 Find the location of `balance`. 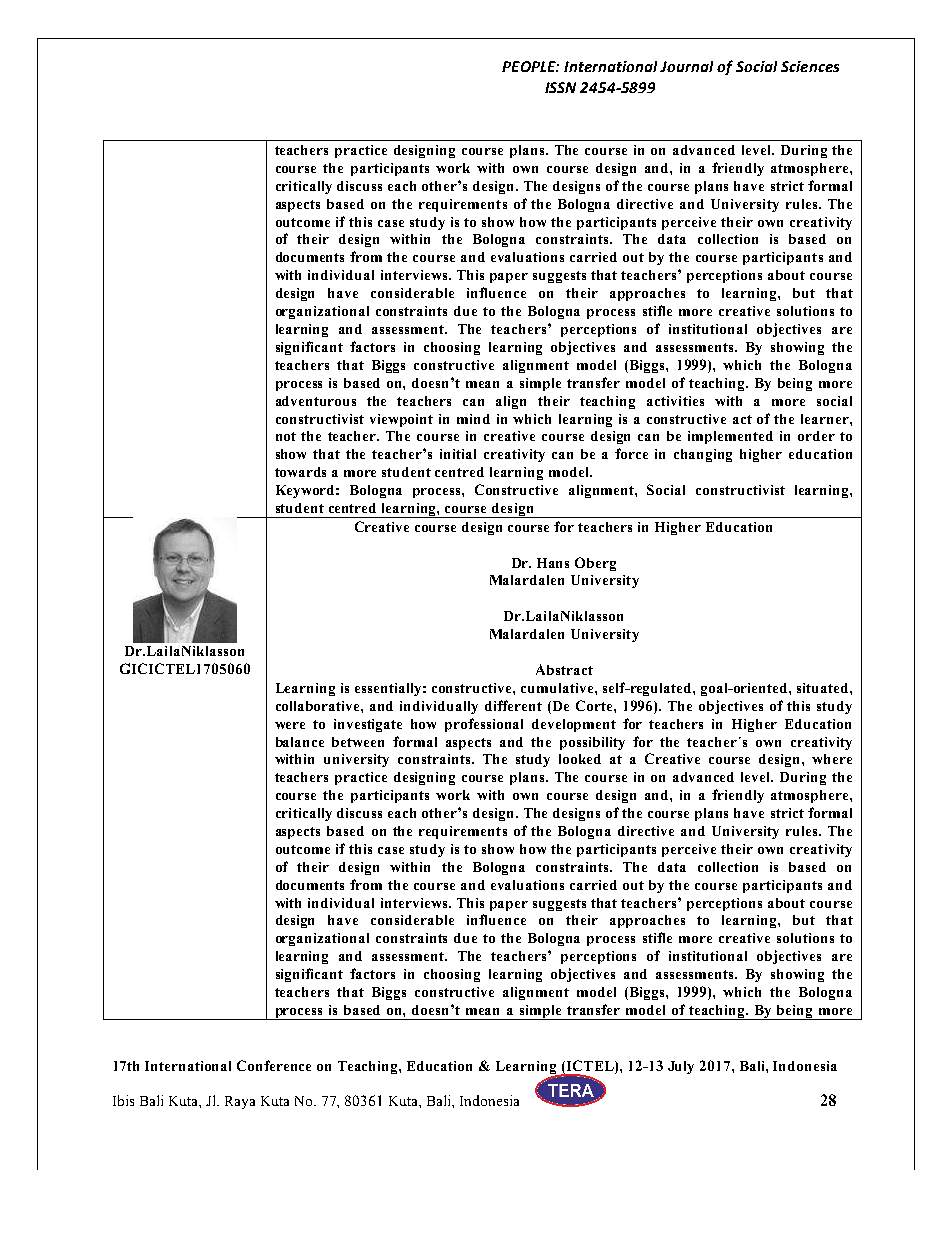

balance is located at coordinates (300, 742).
